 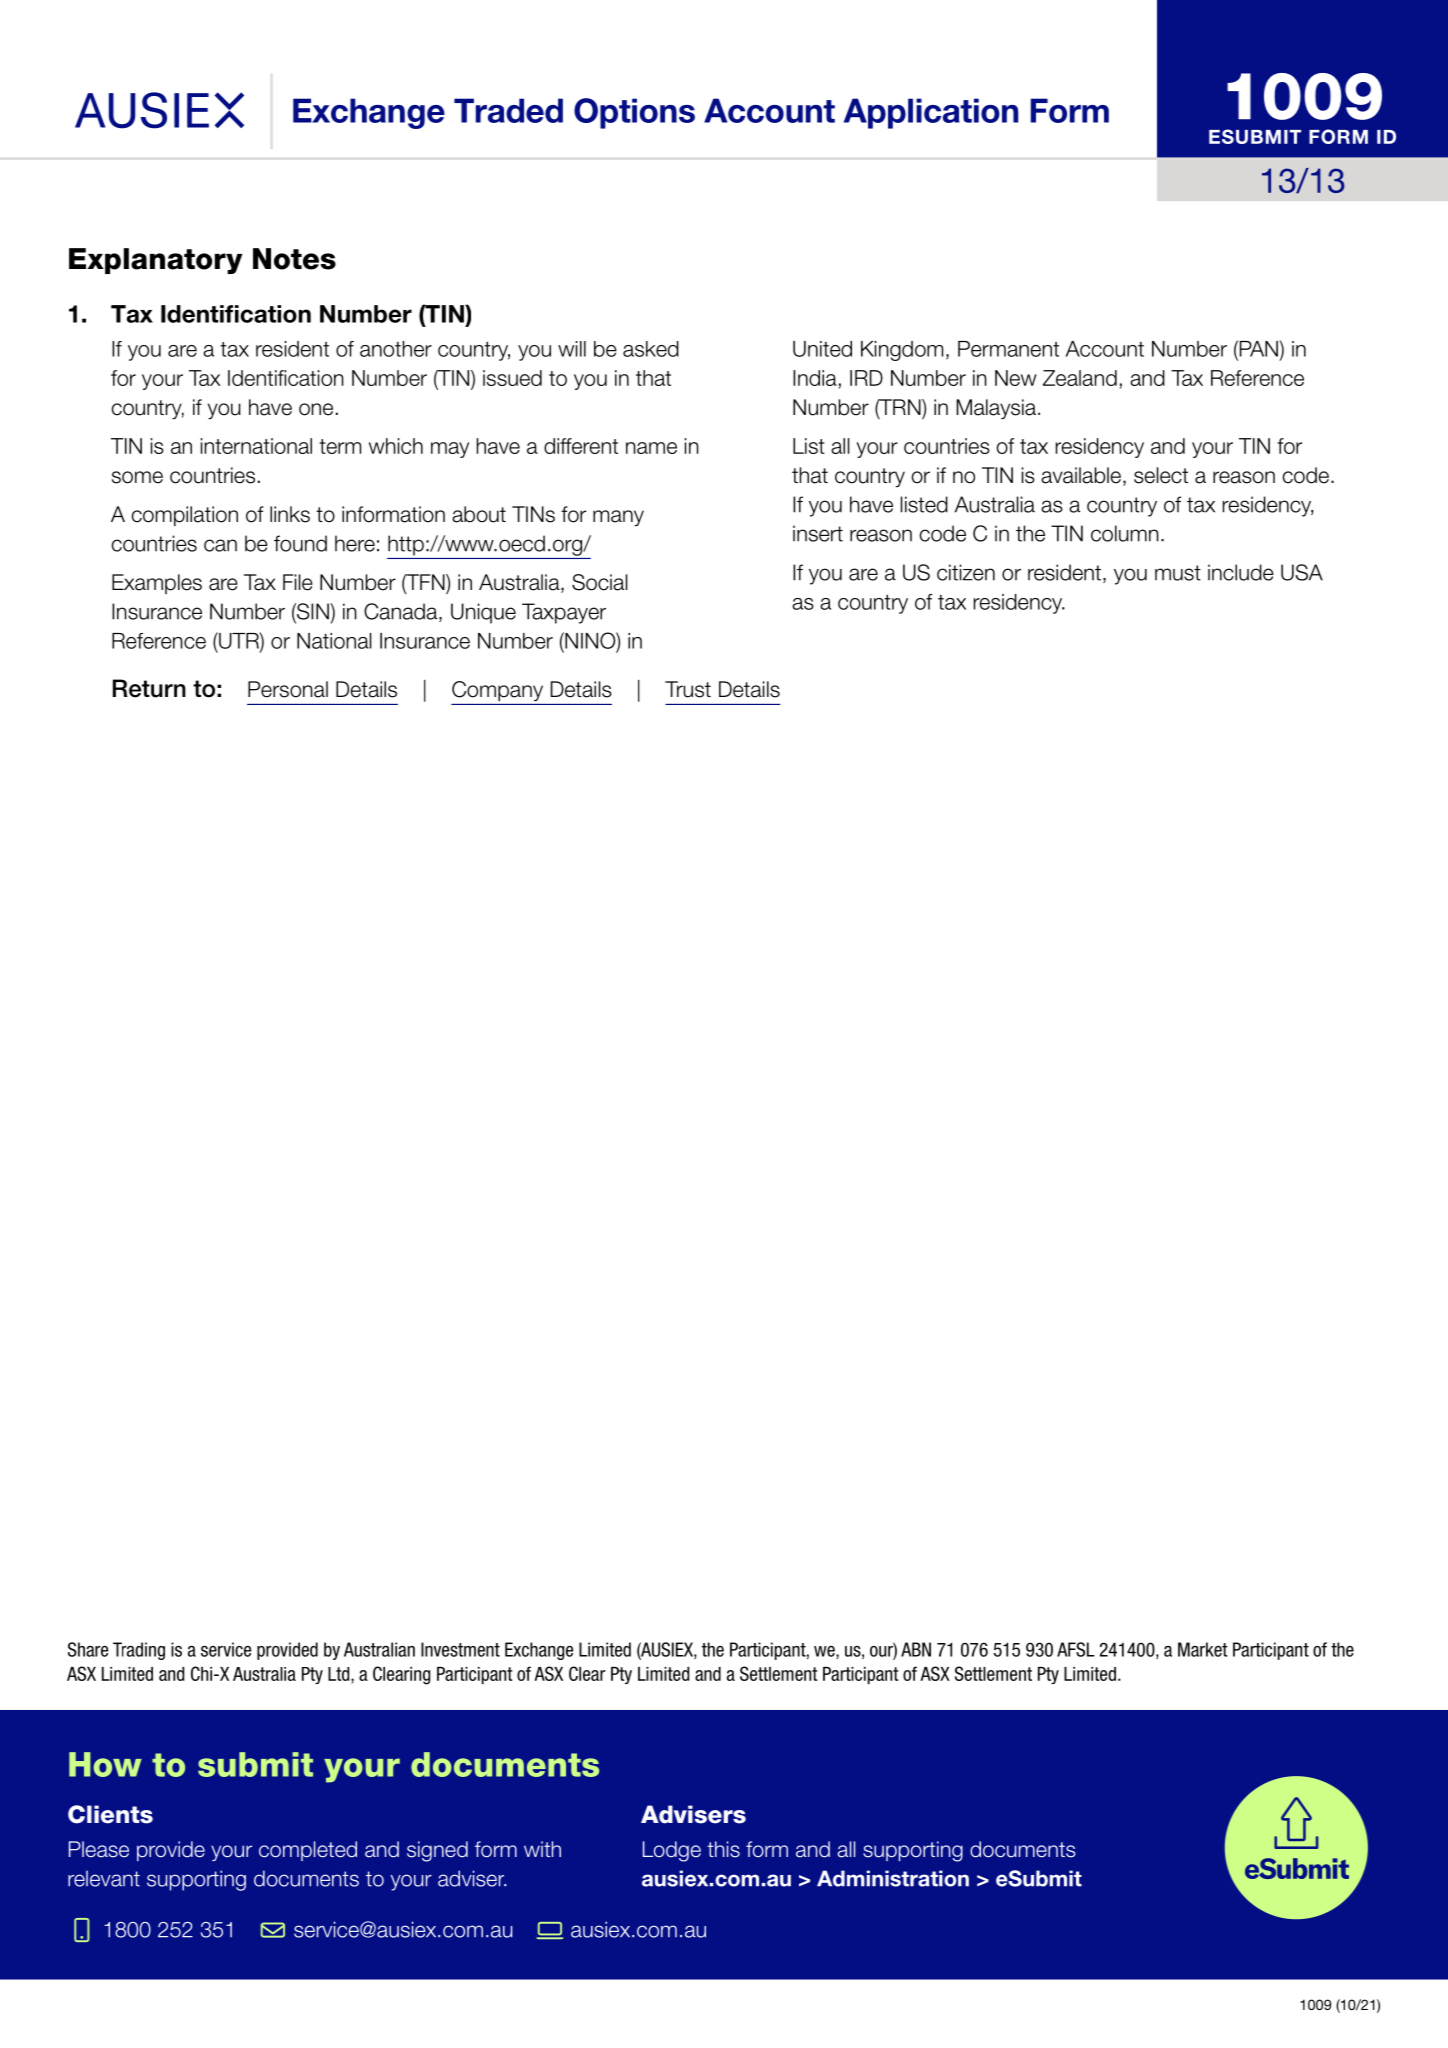 What do you see at coordinates (634, 113) in the screenshot?
I see `Options` at bounding box center [634, 113].
